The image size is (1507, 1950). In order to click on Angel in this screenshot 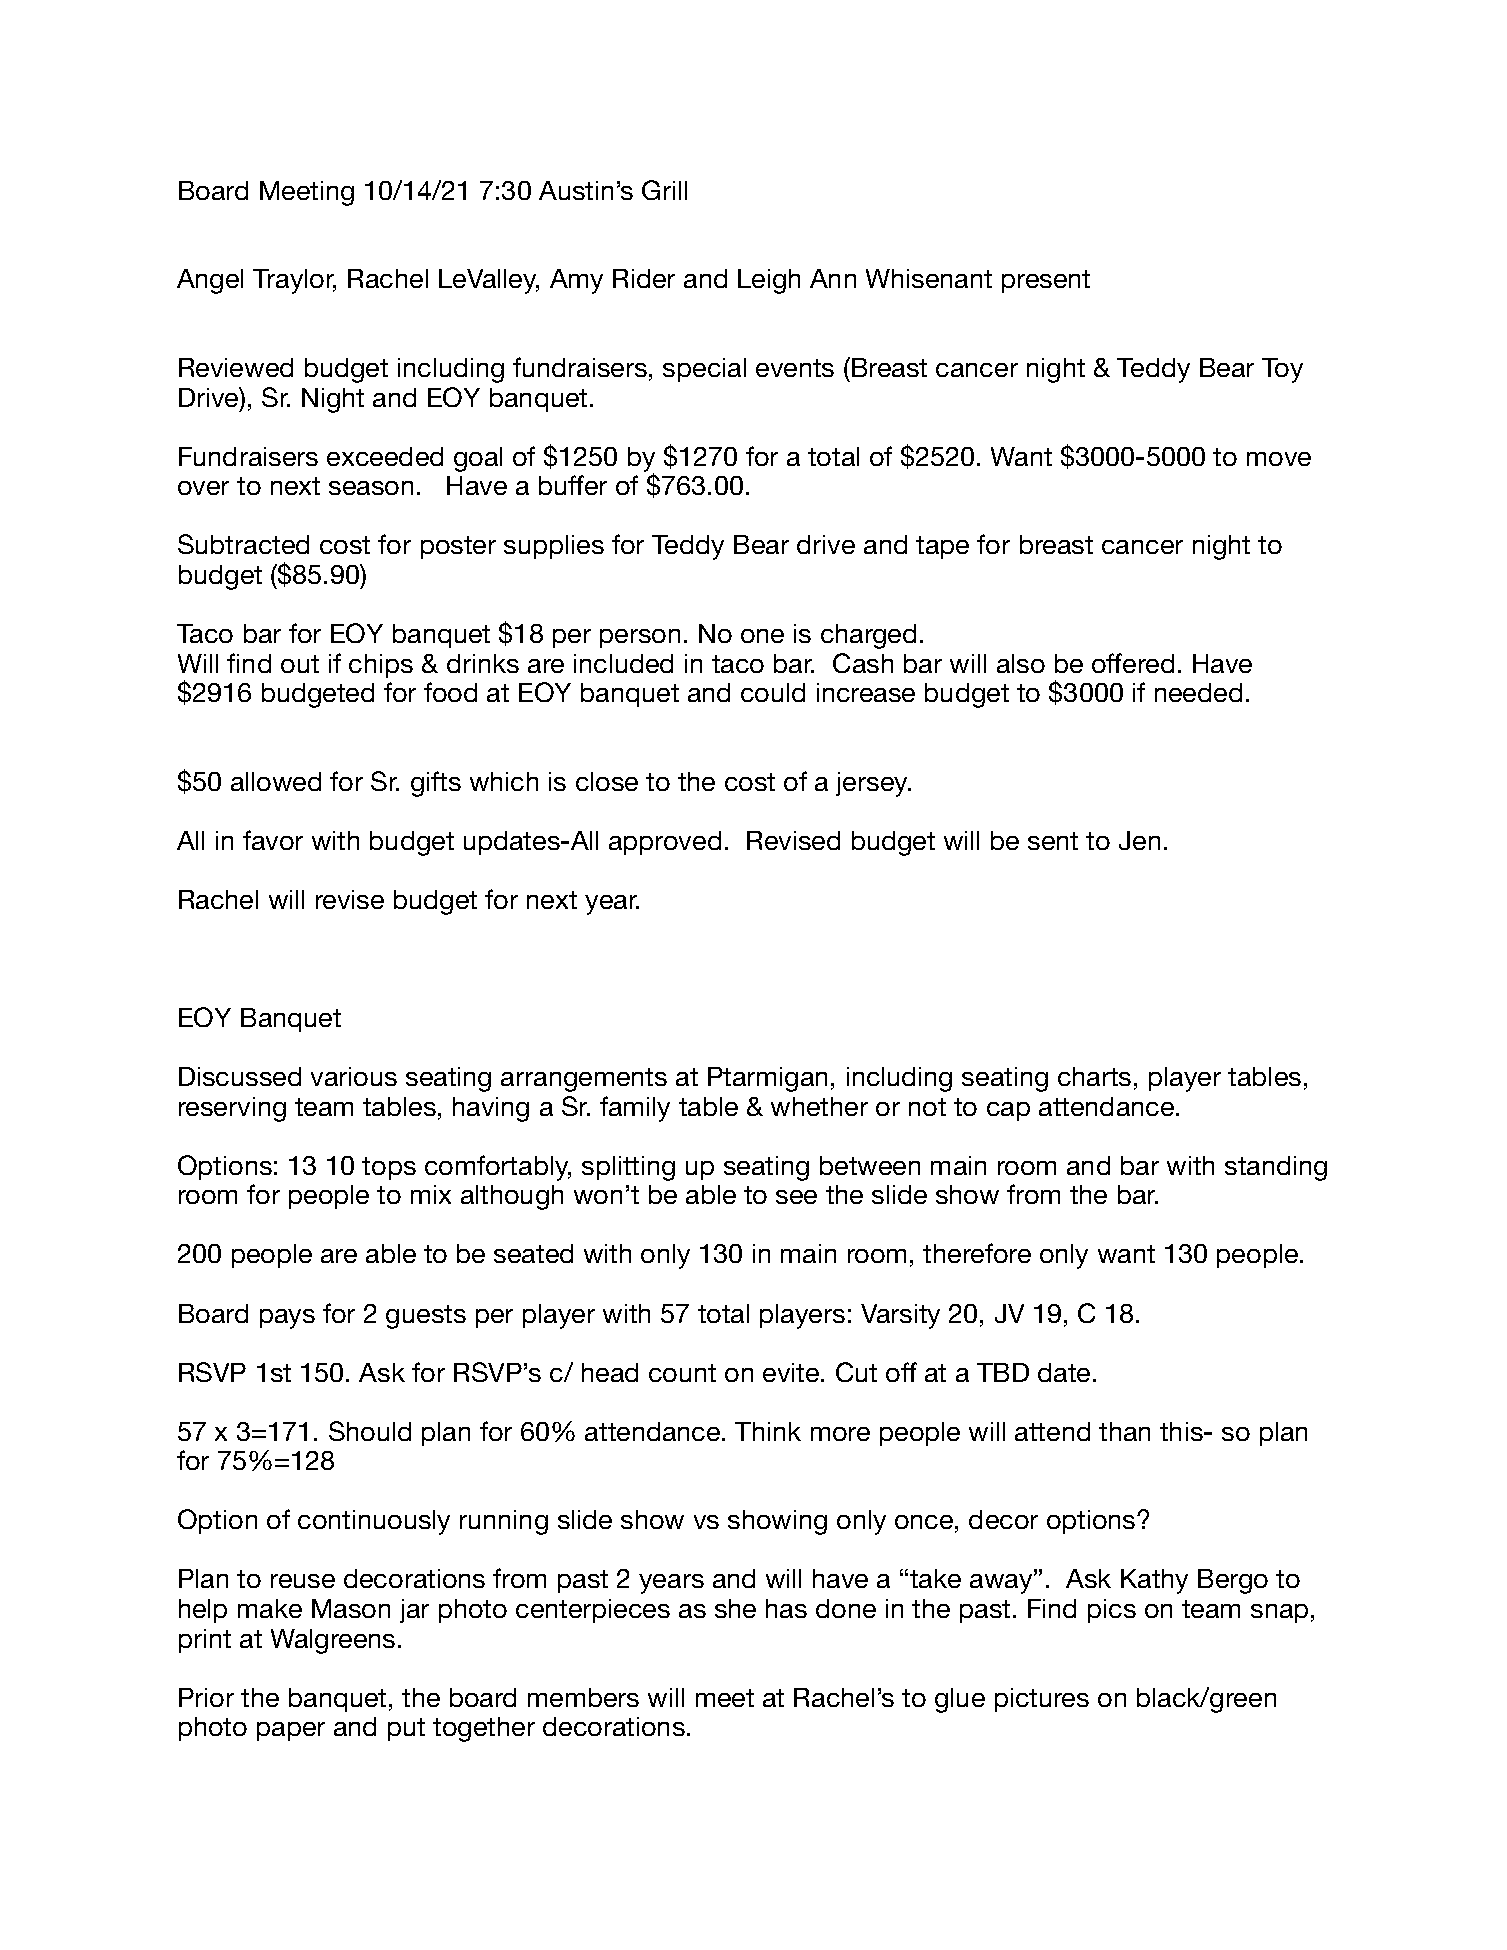, I will do `click(210, 281)`.
